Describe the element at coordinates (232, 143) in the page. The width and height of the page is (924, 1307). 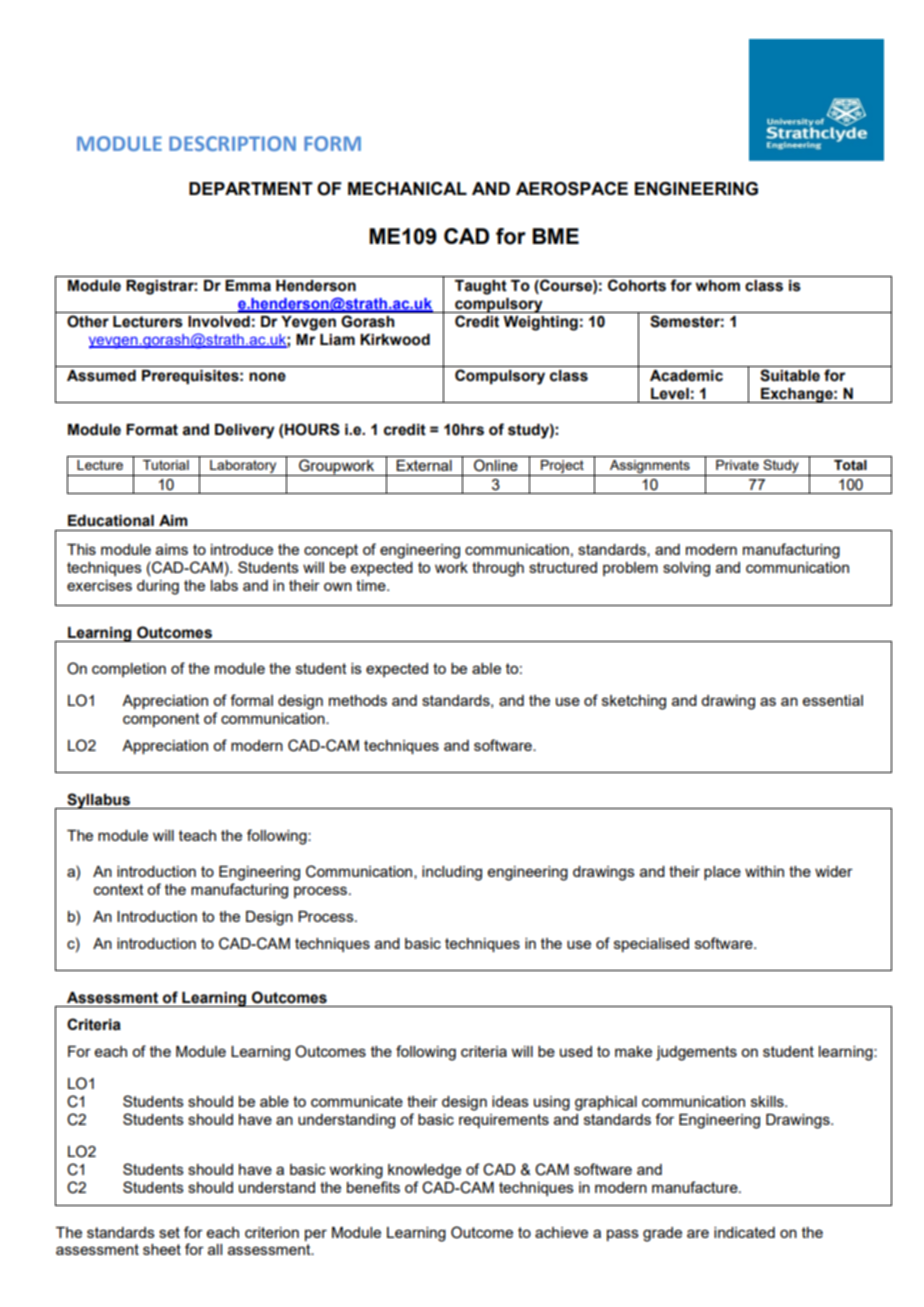
I see `DESCRIPTION` at that location.
